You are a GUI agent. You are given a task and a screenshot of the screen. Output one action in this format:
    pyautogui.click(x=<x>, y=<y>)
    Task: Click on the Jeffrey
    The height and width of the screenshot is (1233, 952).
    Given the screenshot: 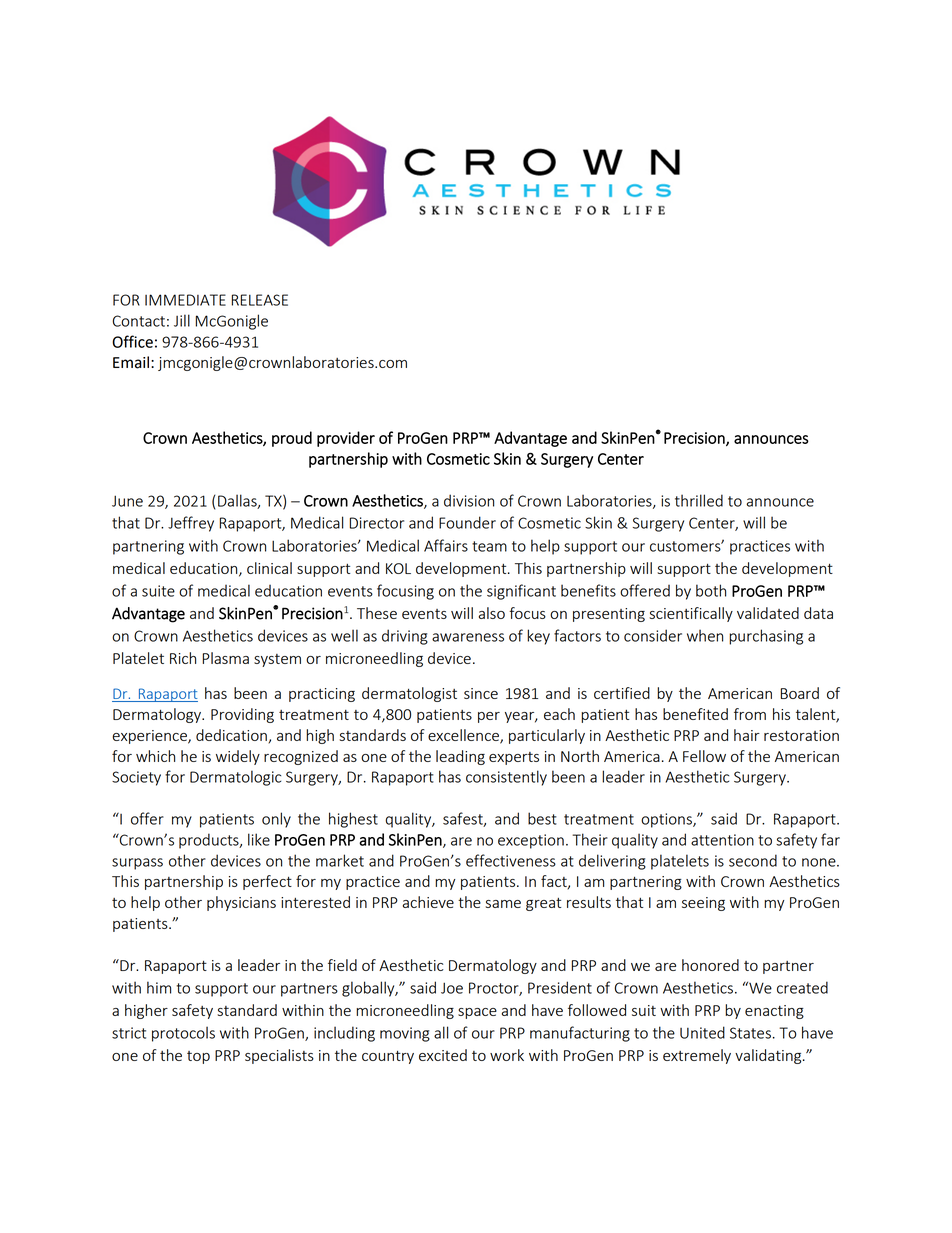 What is the action you would take?
    pyautogui.click(x=191, y=524)
